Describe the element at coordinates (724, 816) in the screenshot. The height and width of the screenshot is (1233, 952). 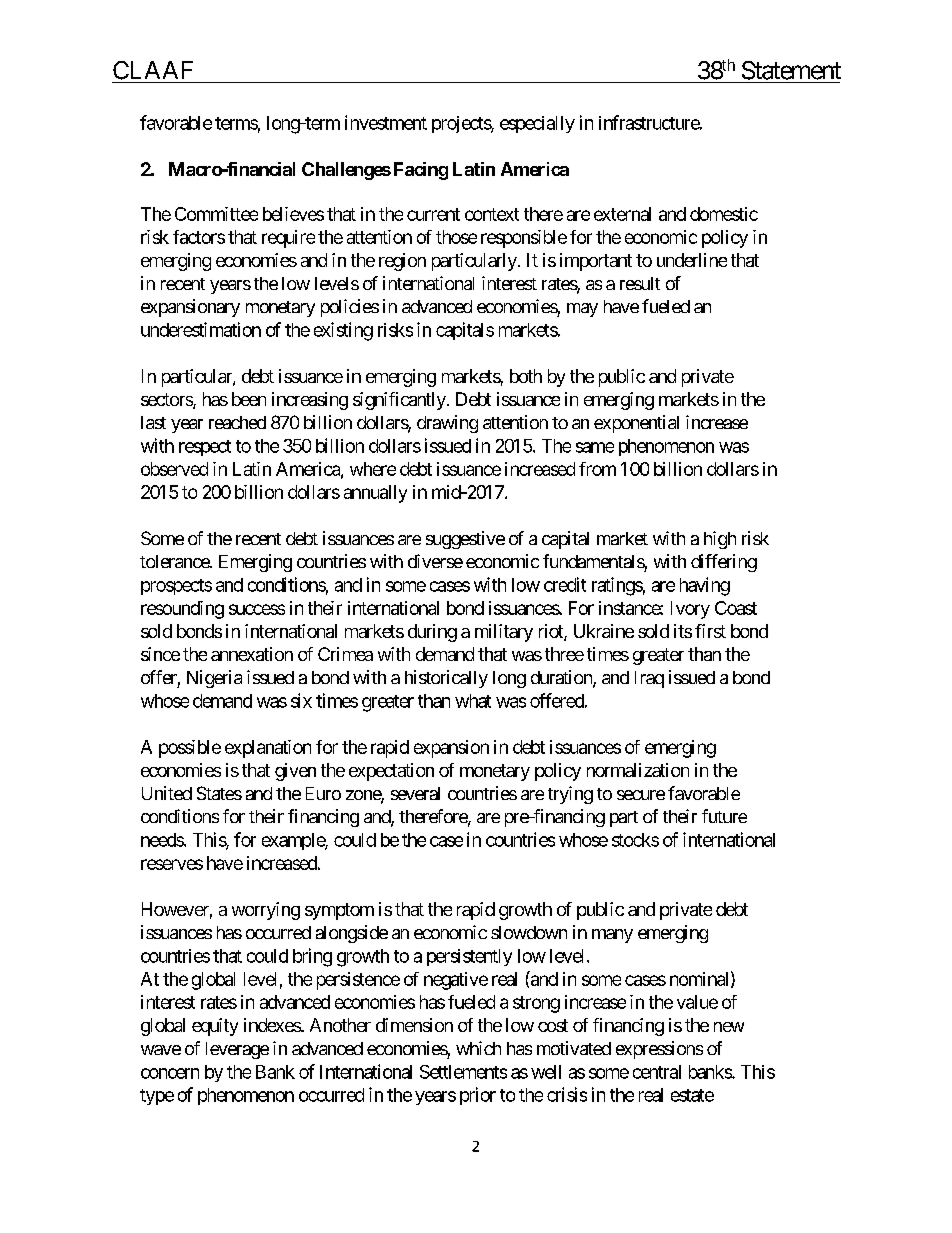
I see `future` at that location.
